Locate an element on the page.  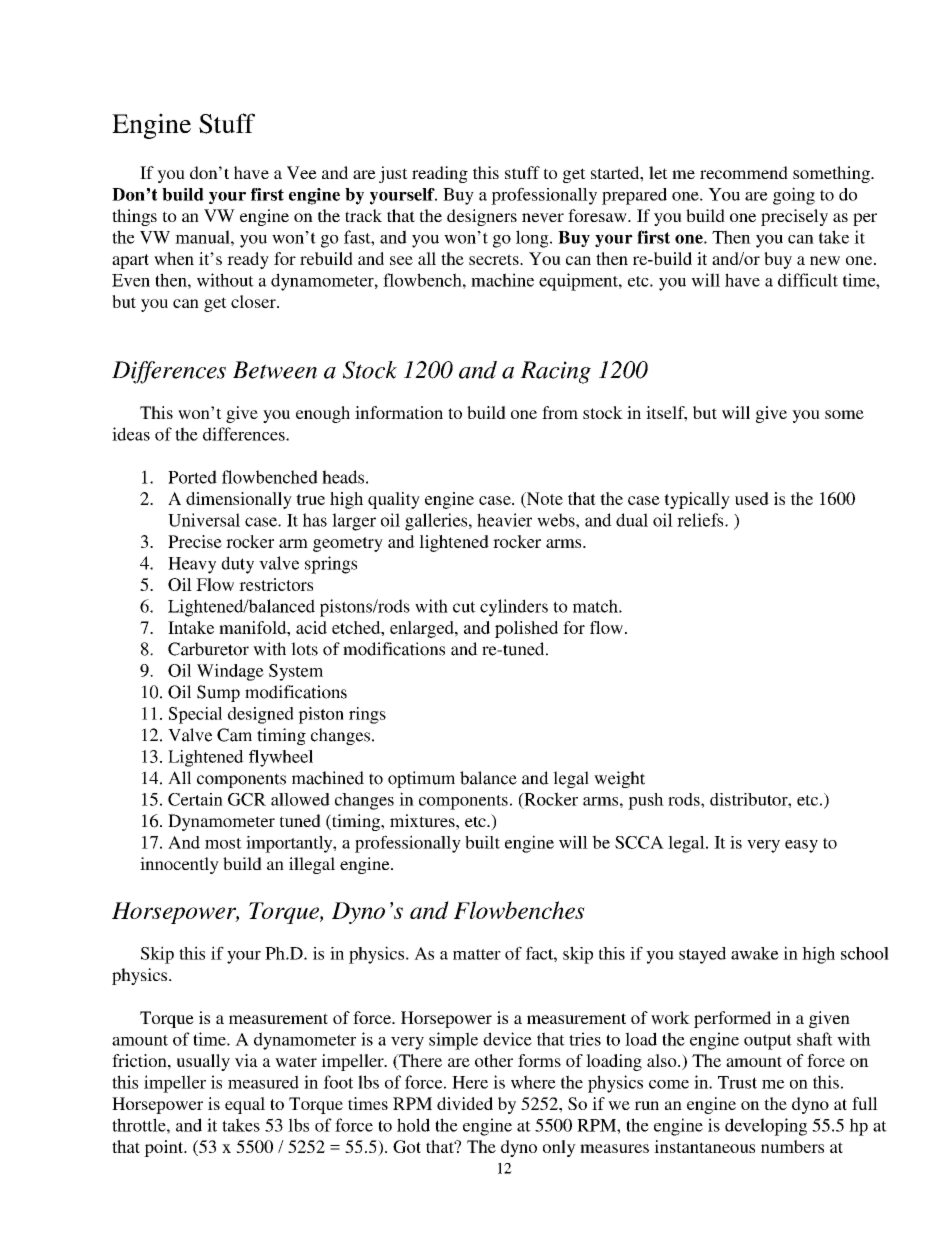
going is located at coordinates (794, 196).
